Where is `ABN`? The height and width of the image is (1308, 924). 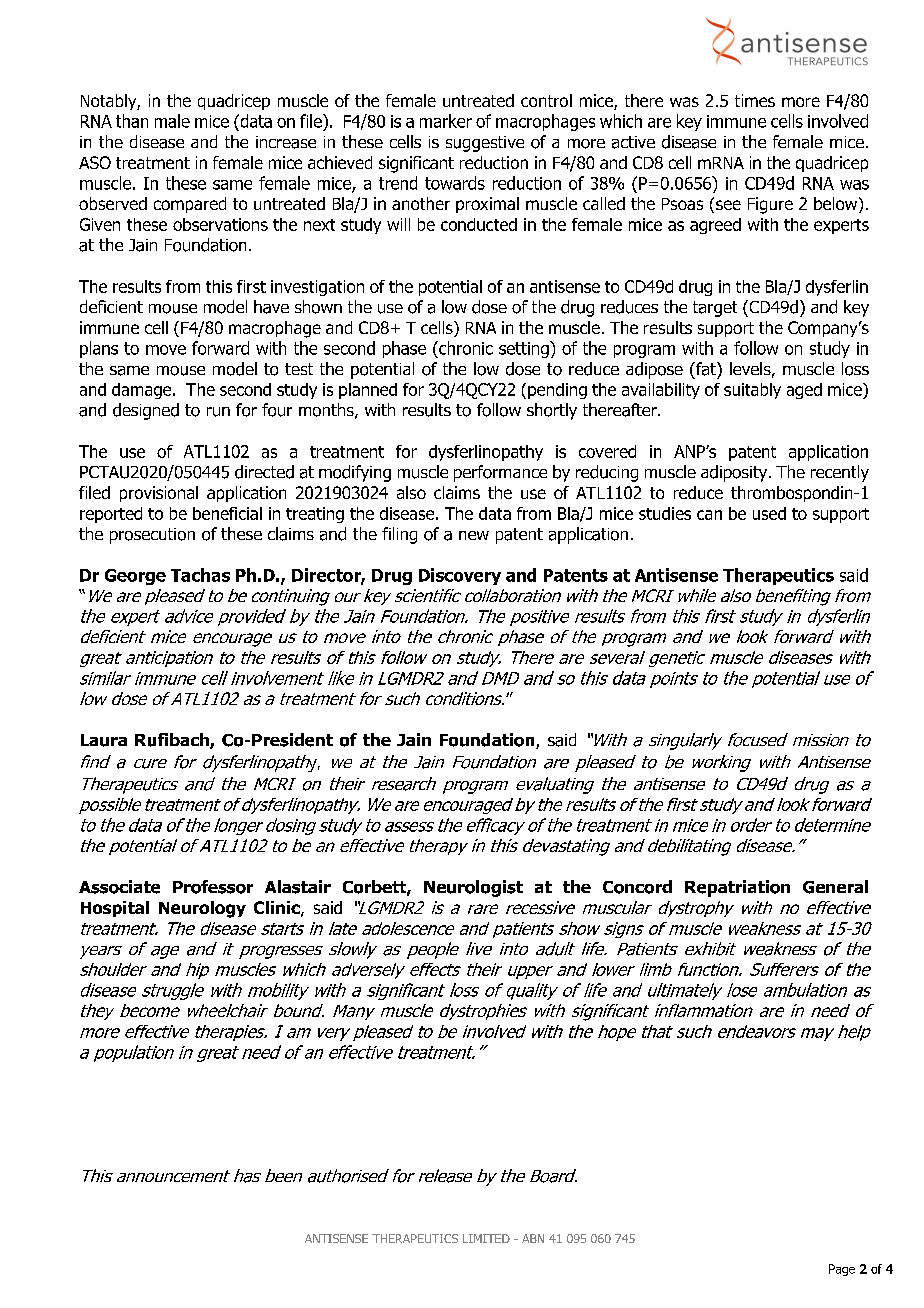
ABN is located at coordinates (533, 1238).
